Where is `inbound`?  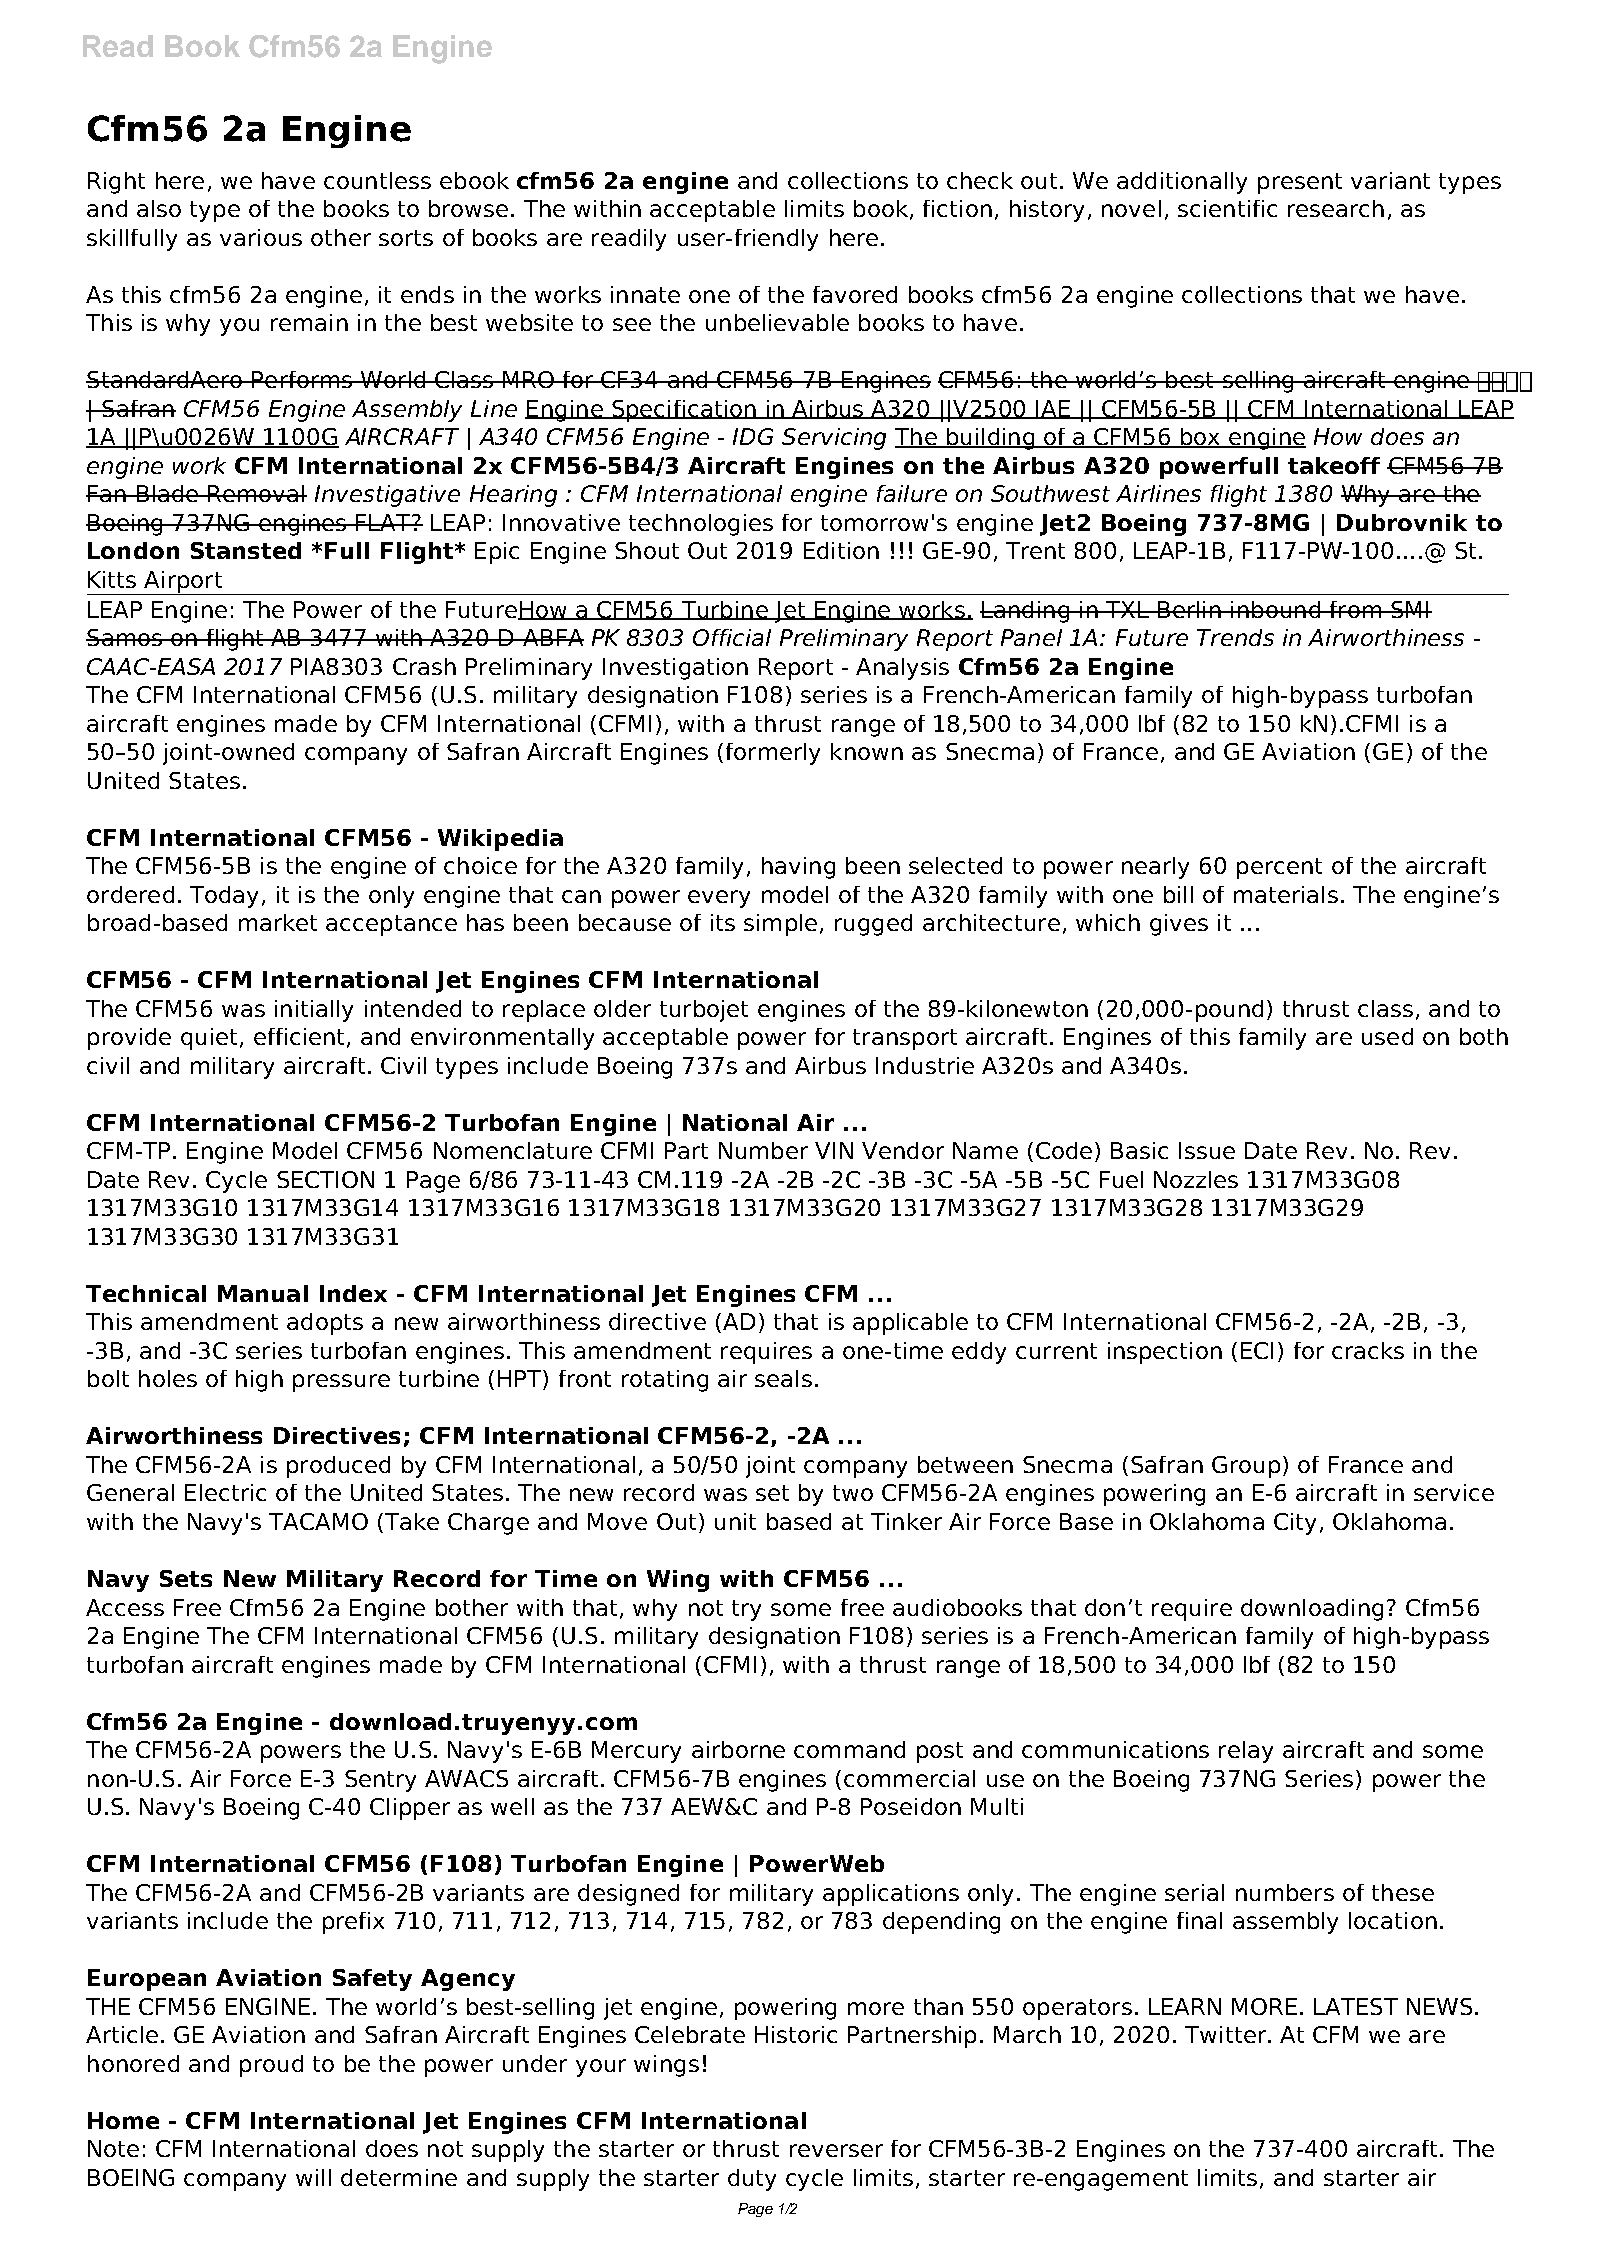
inbound is located at coordinates (1276, 609).
